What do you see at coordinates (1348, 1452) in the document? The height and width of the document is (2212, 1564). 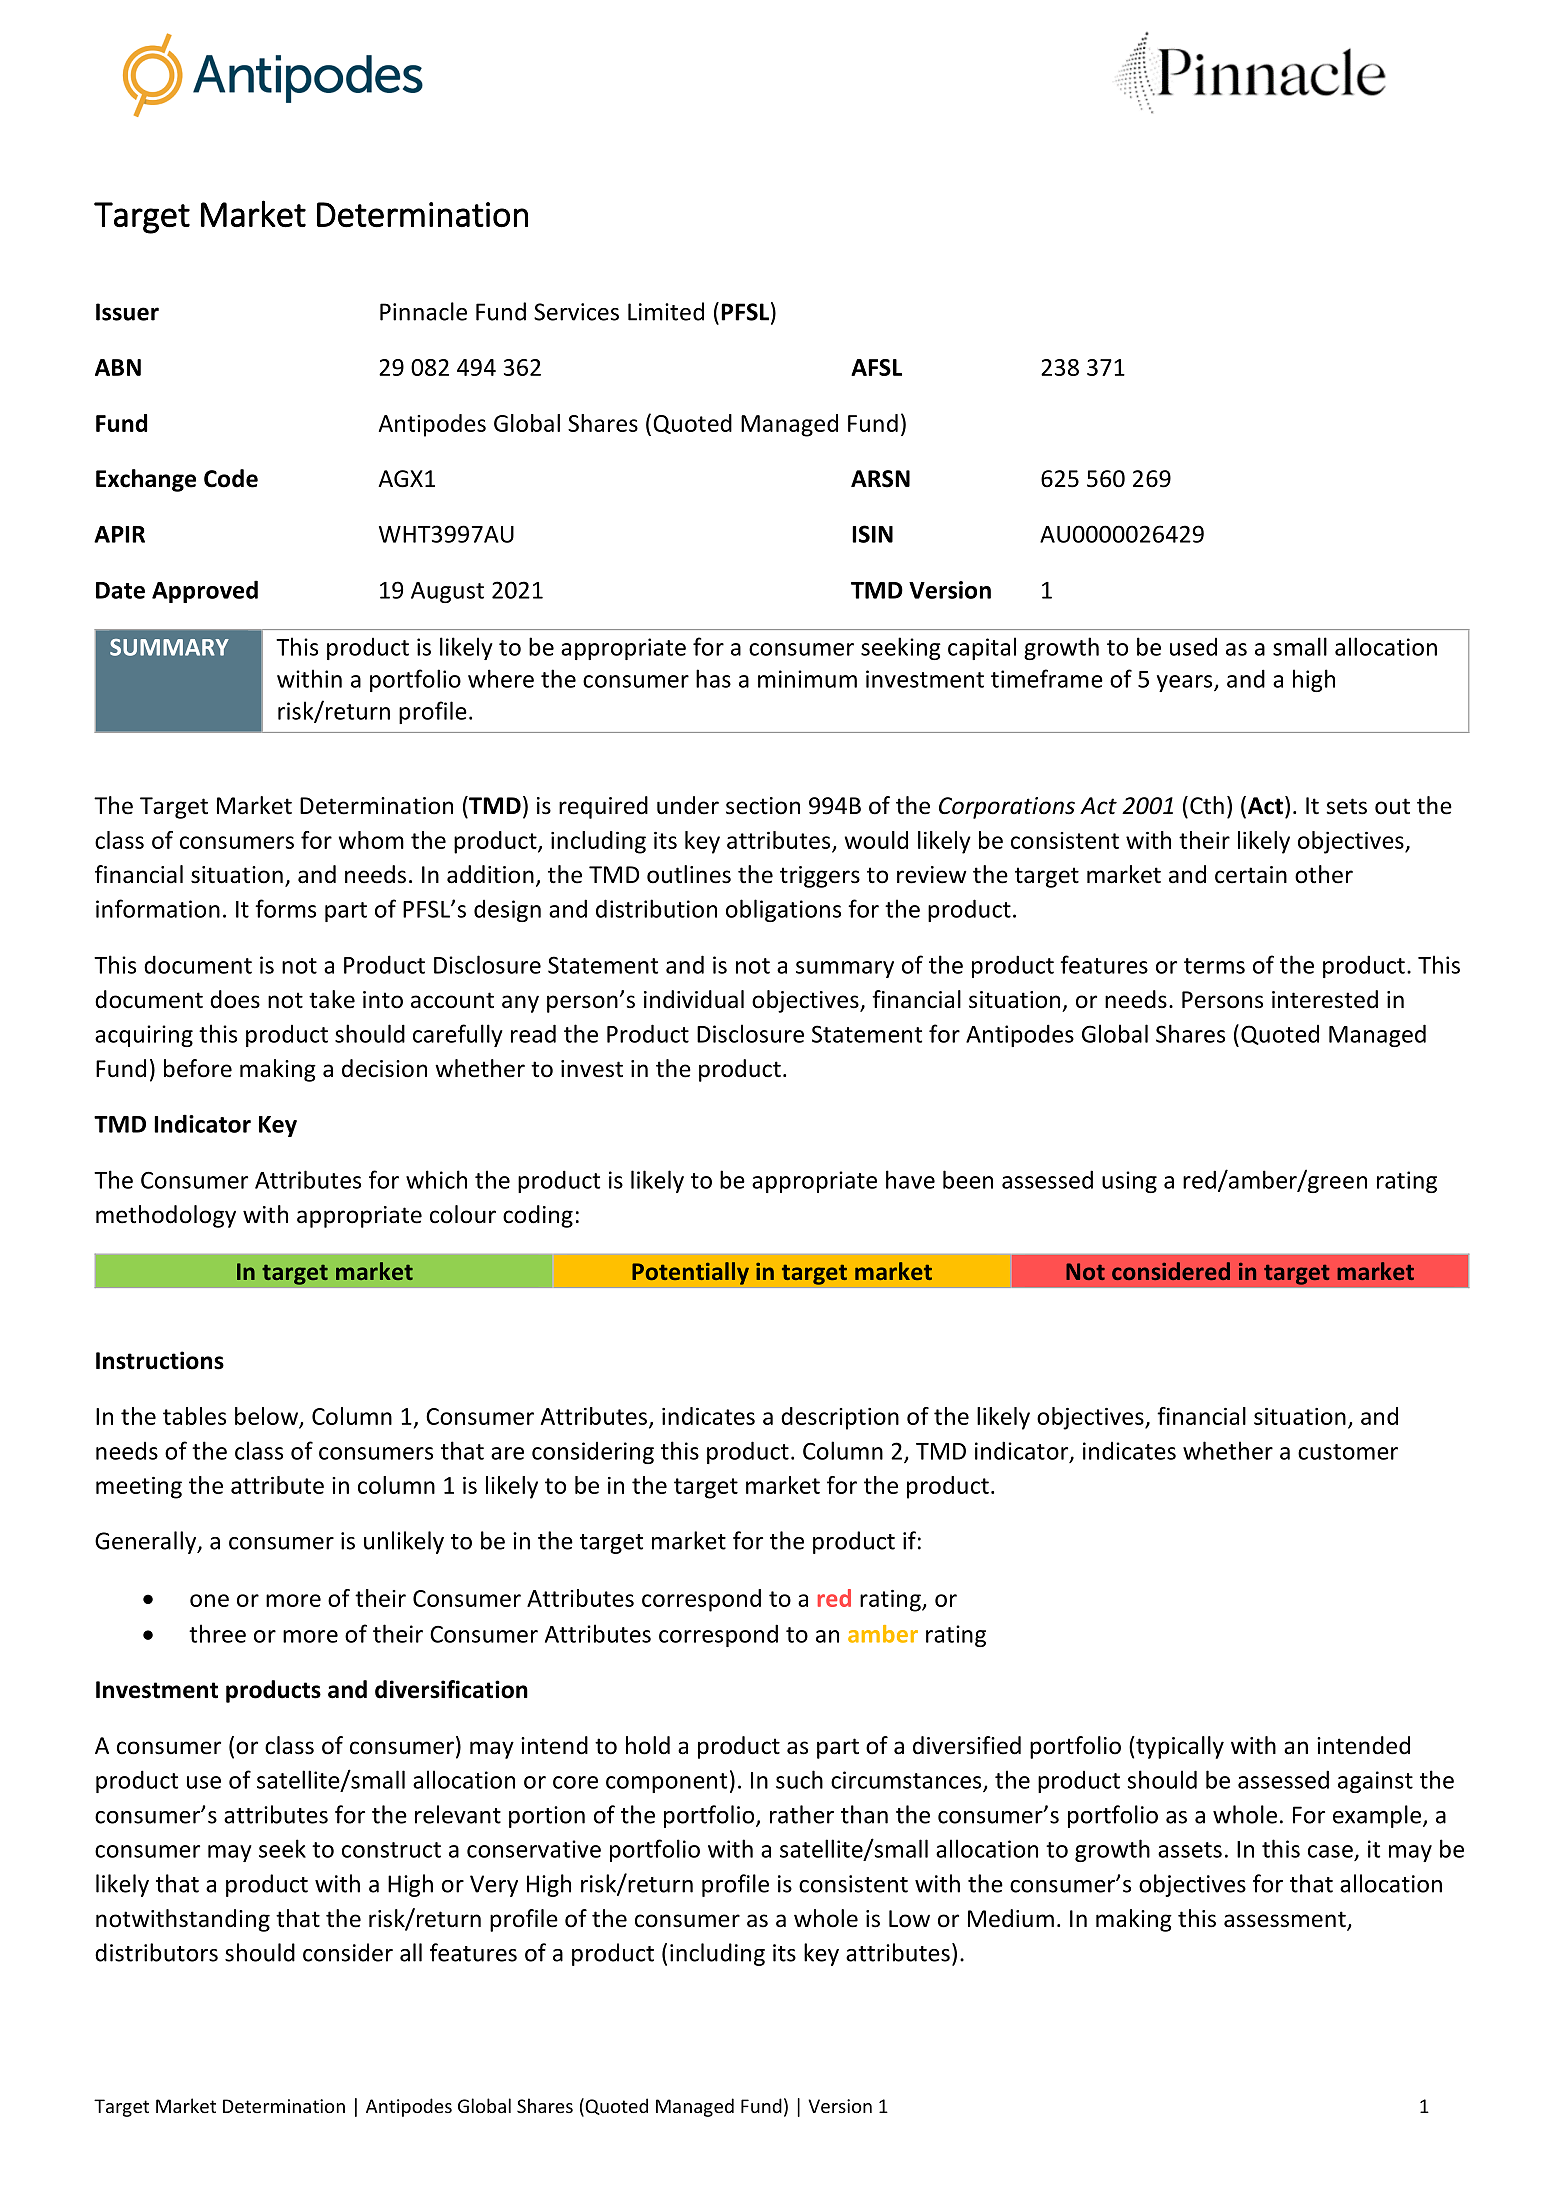 I see `customer` at bounding box center [1348, 1452].
